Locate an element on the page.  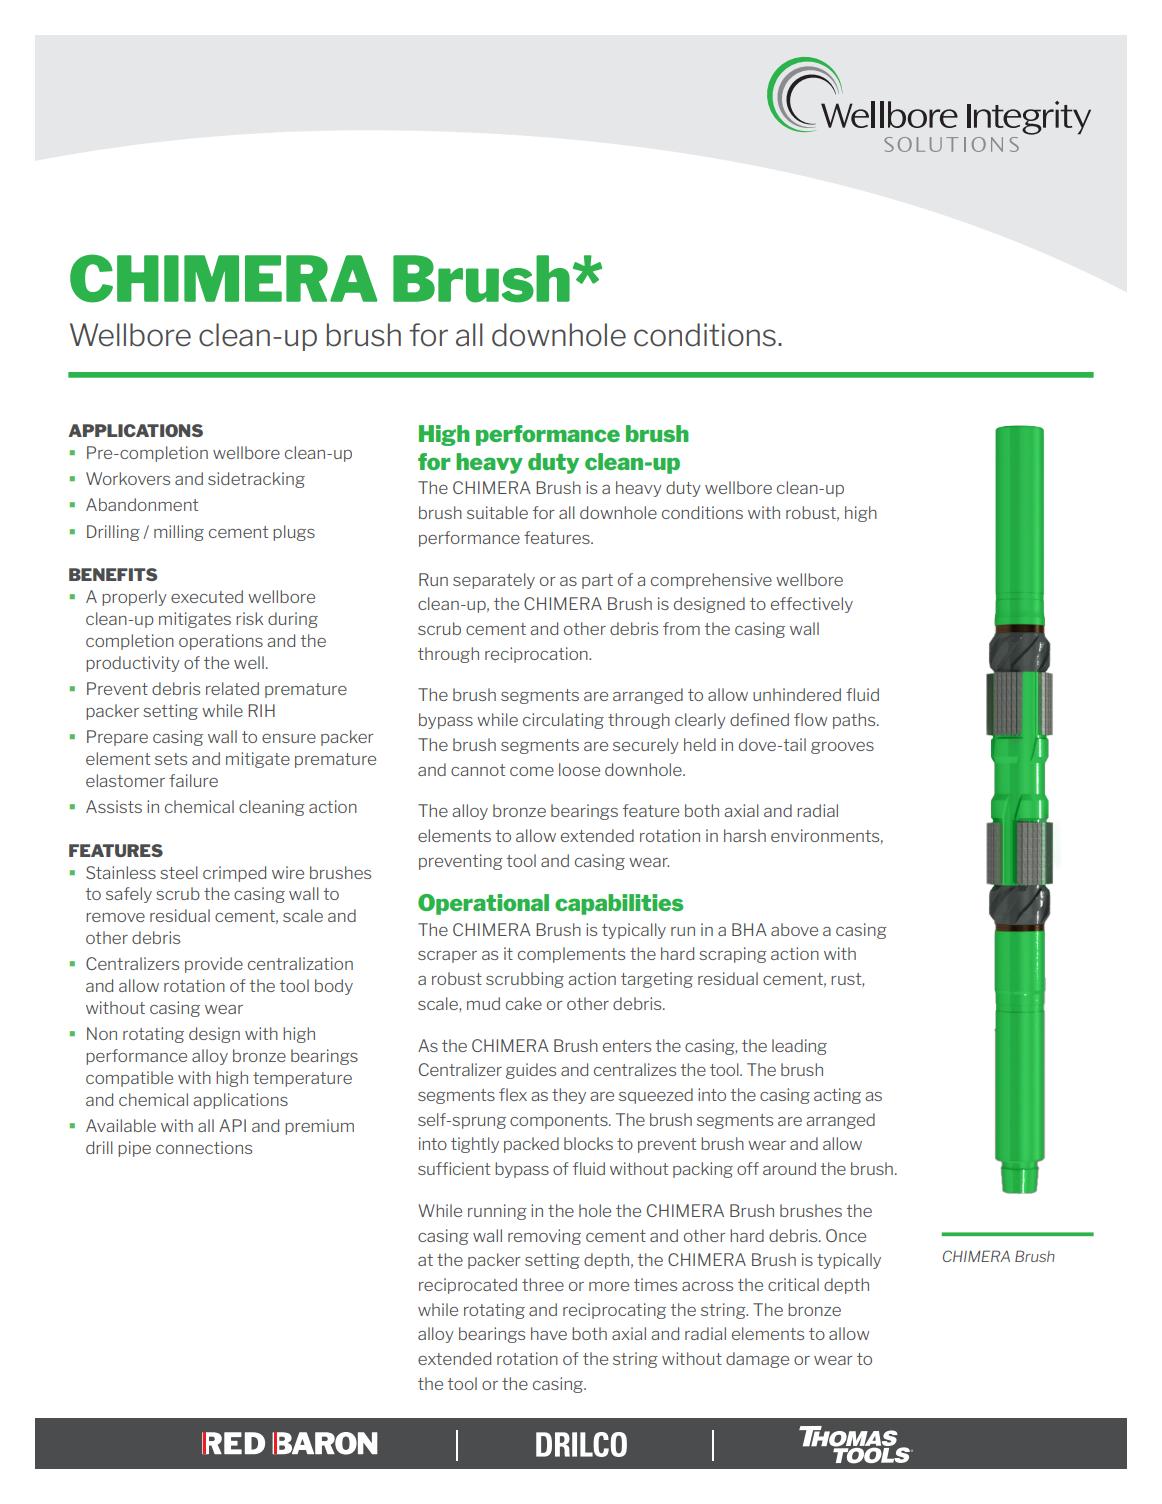
suitable is located at coordinates (497, 512).
